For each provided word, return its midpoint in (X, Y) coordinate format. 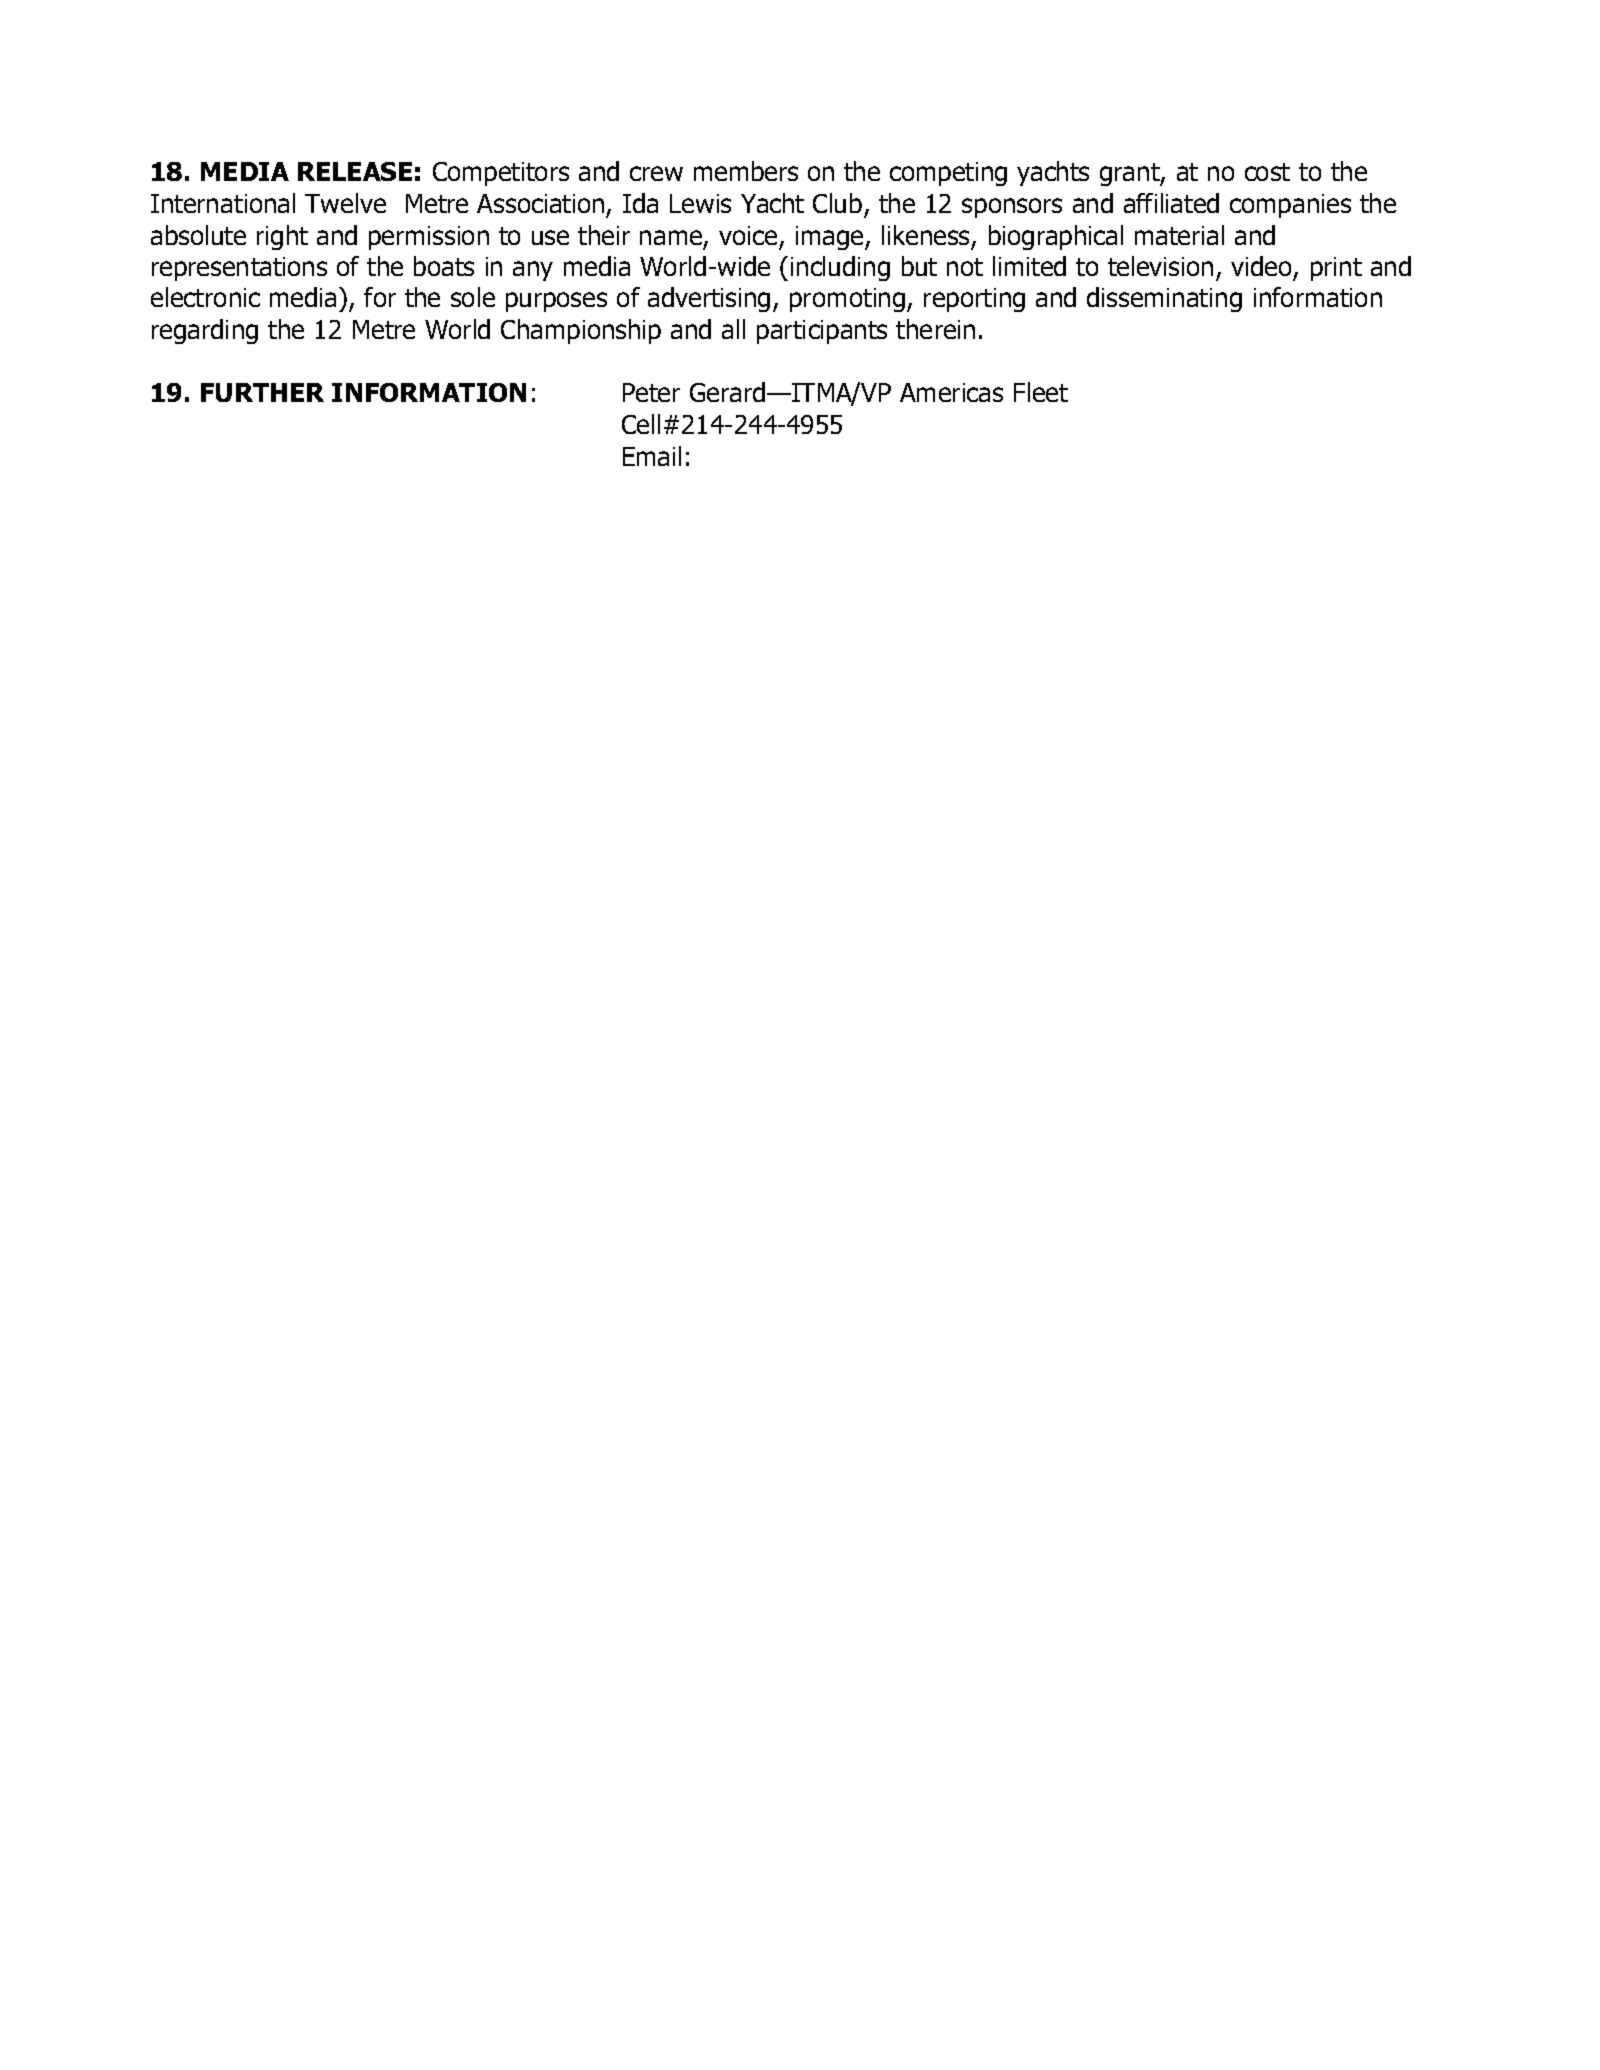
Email (652, 456)
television (1160, 266)
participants (822, 332)
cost (1267, 172)
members (746, 171)
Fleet (1041, 392)
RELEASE (355, 171)
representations (239, 269)
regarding (205, 331)
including (840, 268)
